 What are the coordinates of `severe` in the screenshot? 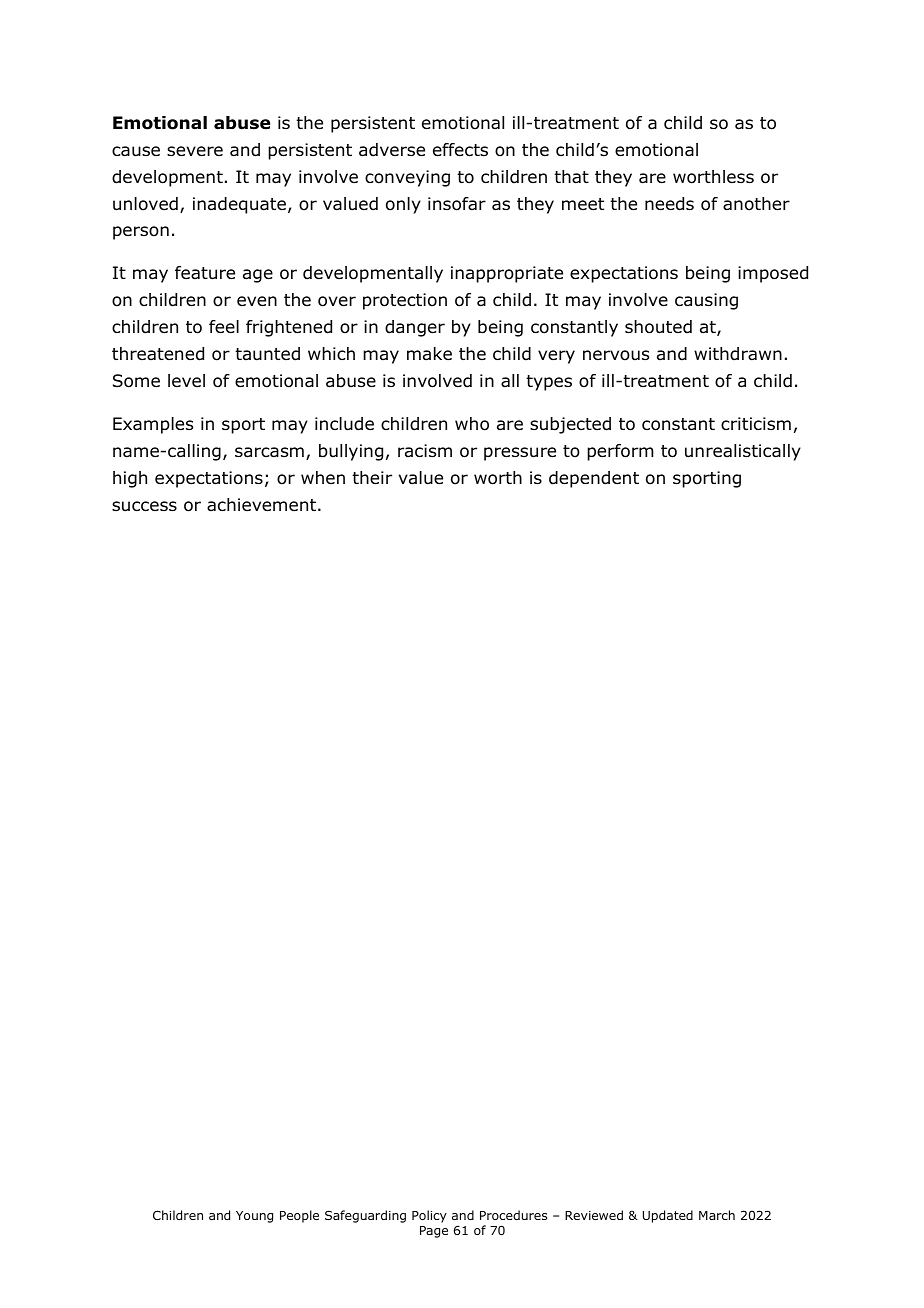 It's located at (195, 151).
